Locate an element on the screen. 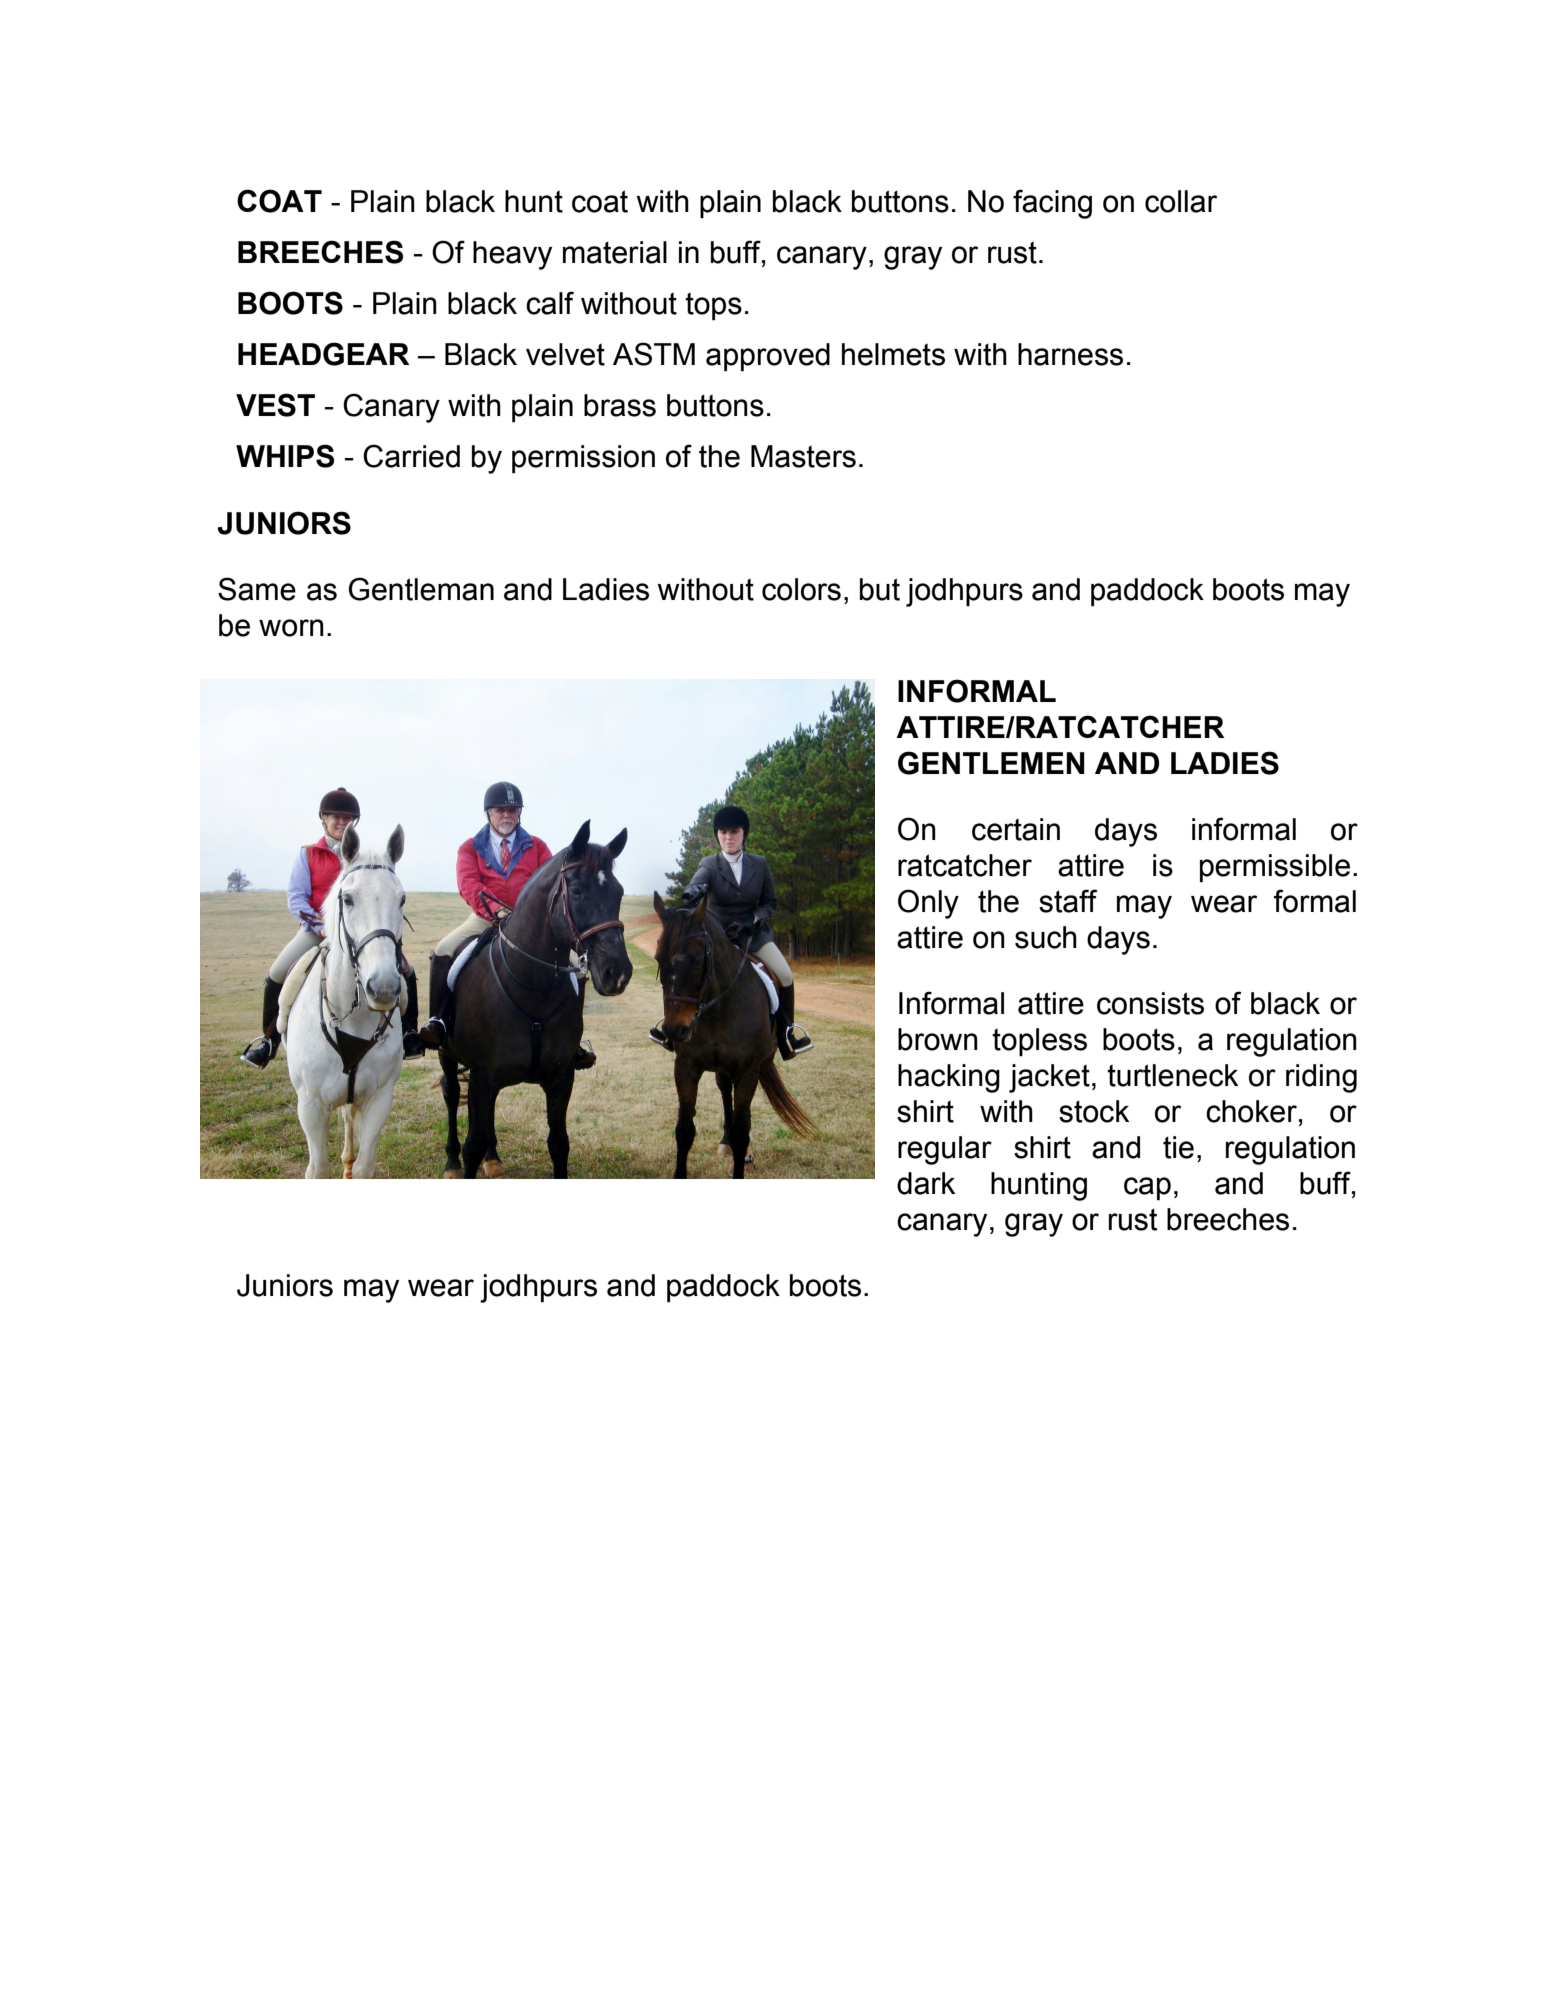 Image resolution: width=1544 pixels, height=1998 pixels. such is located at coordinates (1046, 937).
